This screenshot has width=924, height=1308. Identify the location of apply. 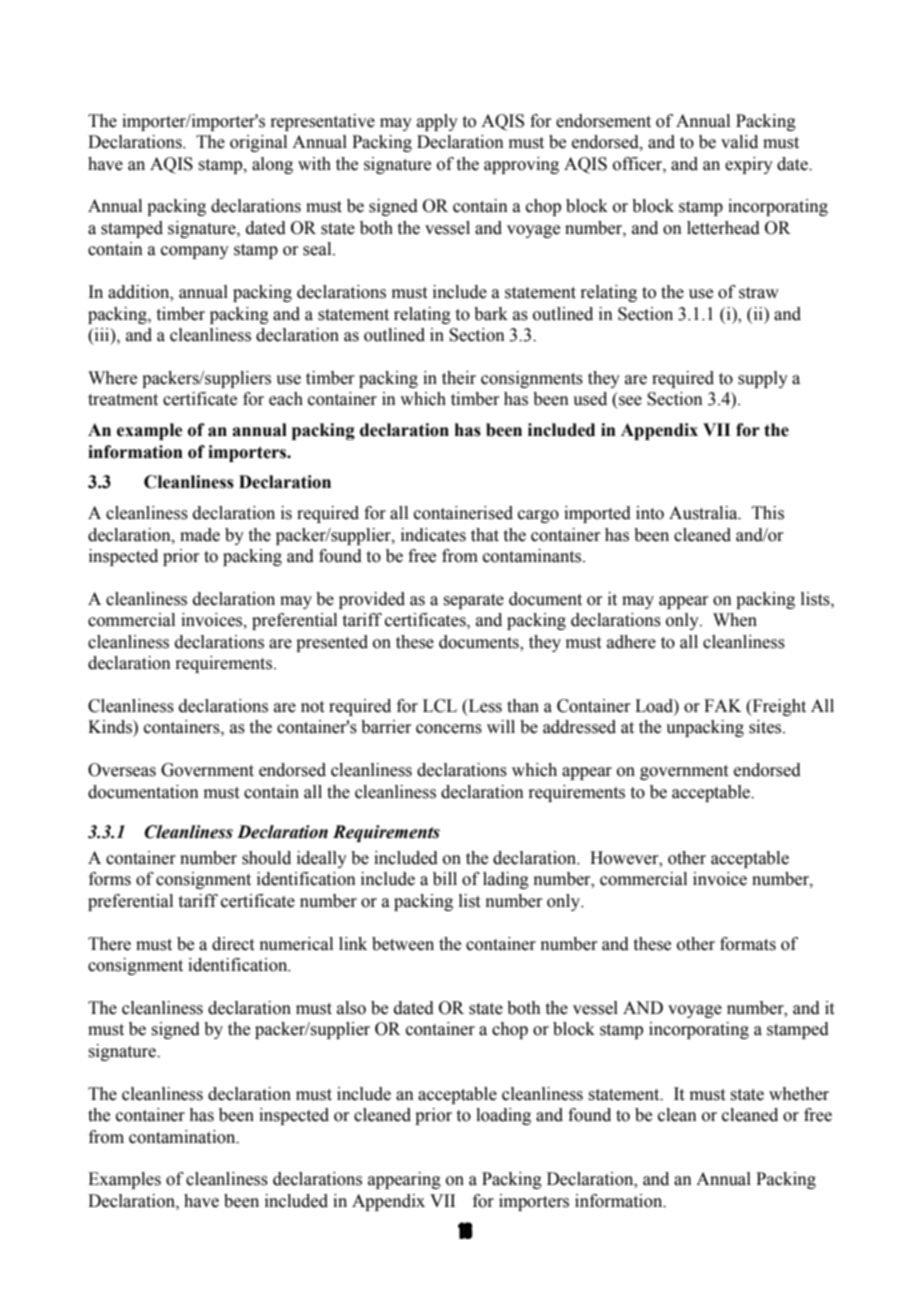
(437, 122).
